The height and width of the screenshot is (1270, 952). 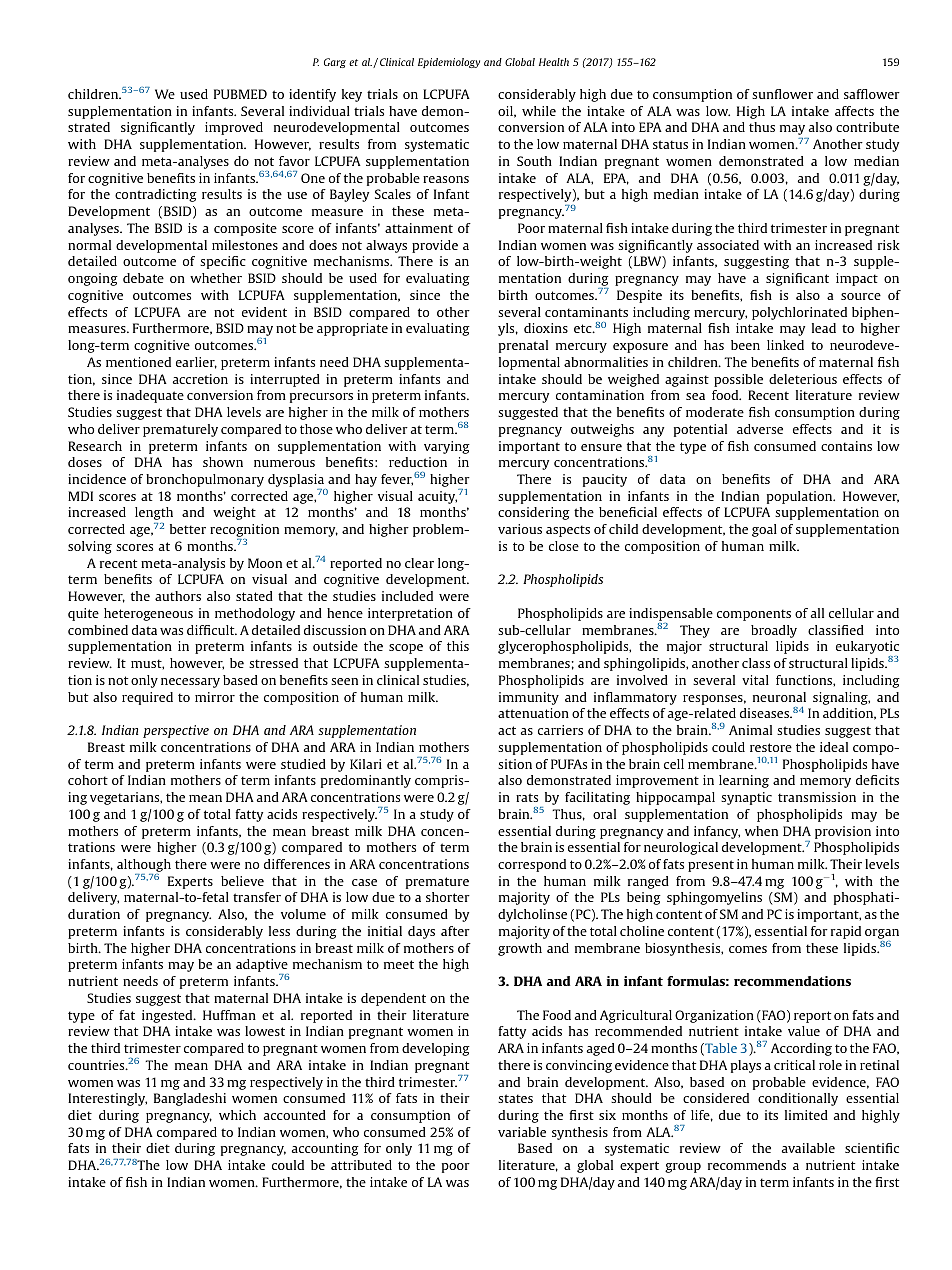 What do you see at coordinates (458, 646) in the screenshot?
I see `this` at bounding box center [458, 646].
